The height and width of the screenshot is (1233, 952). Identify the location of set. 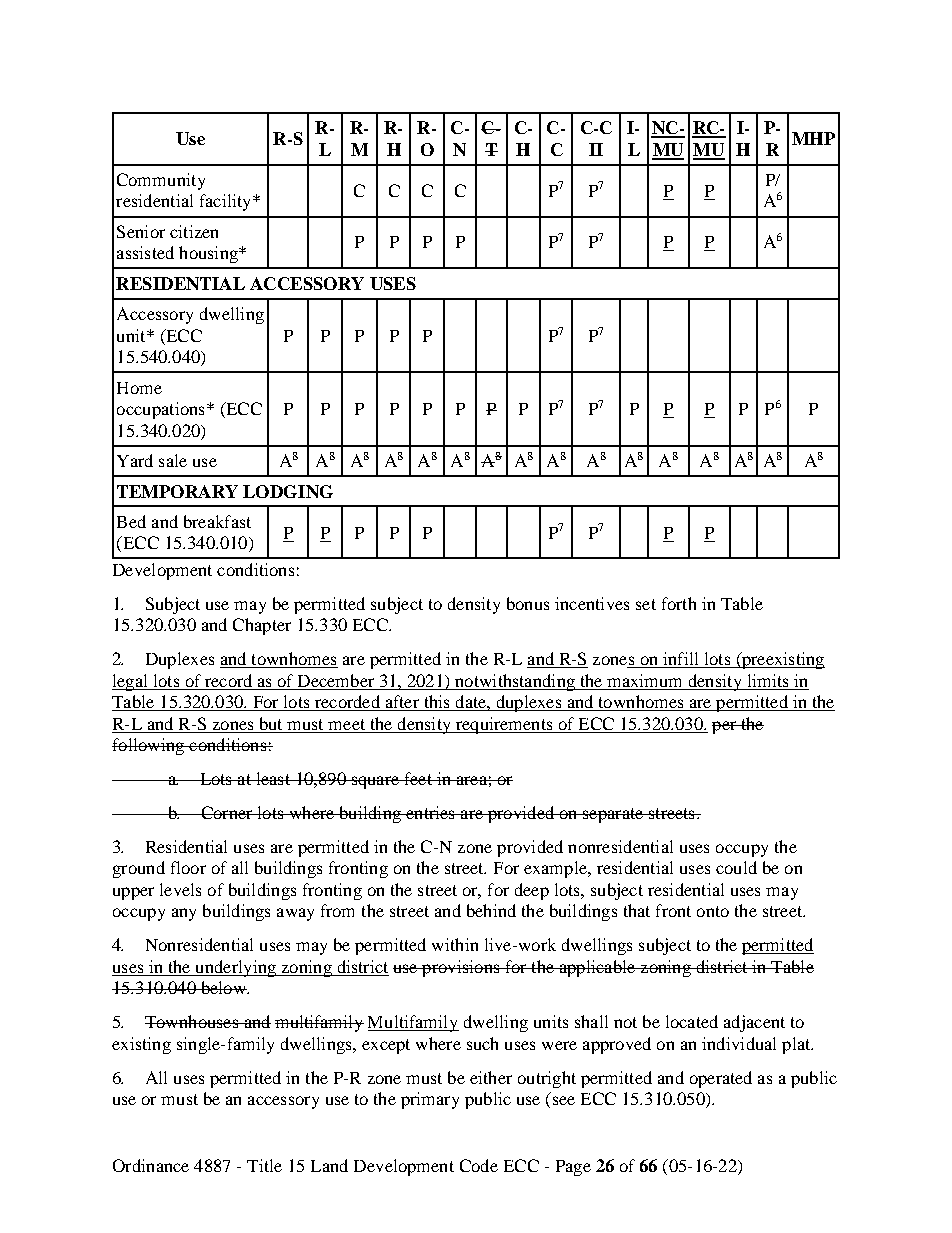
(646, 604).
